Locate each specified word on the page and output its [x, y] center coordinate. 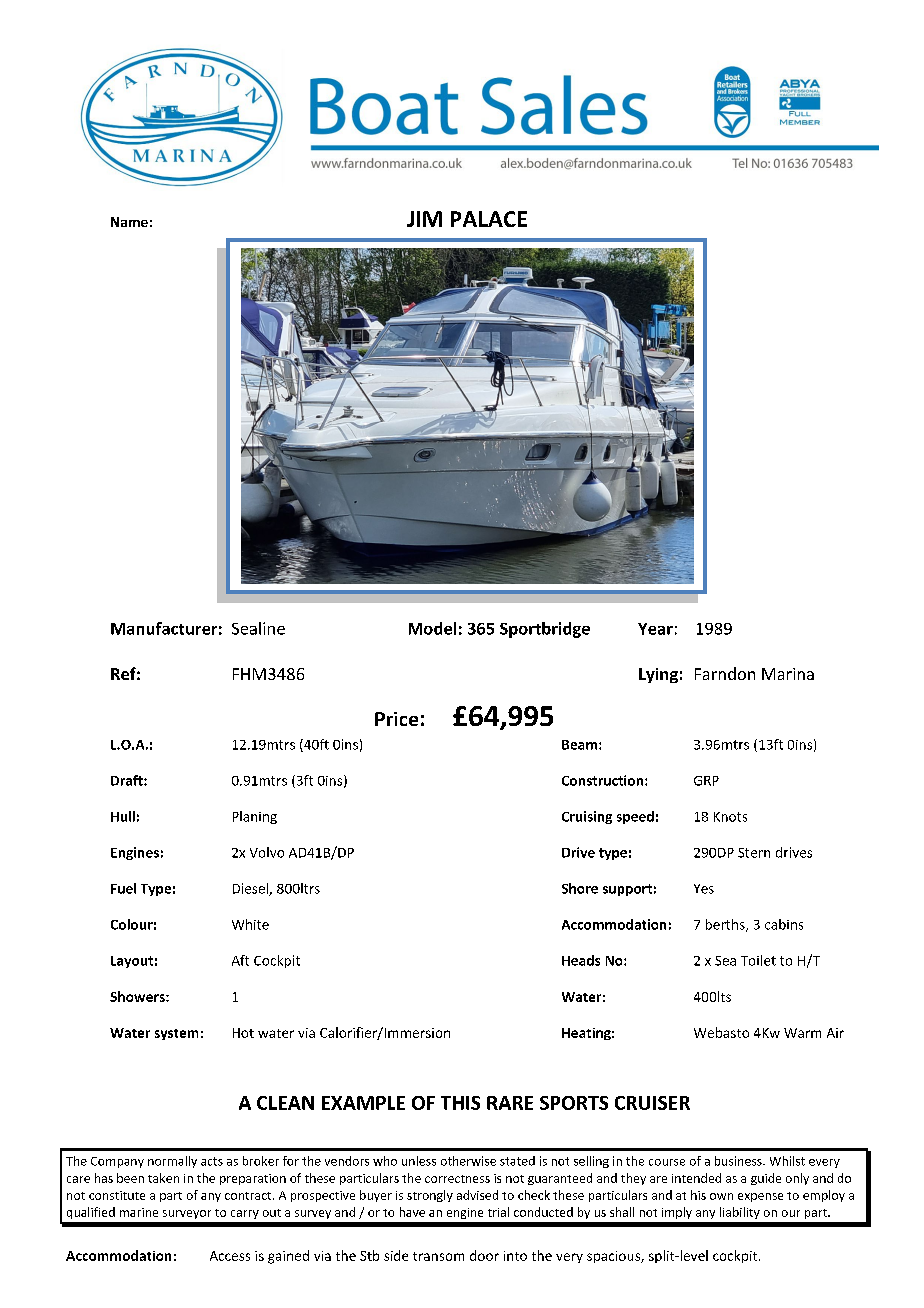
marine [139, 1212]
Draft [128, 780]
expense [760, 1197]
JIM [424, 219]
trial [498, 1212]
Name [129, 222]
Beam [581, 745]
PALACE [489, 219]
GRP [706, 781]
